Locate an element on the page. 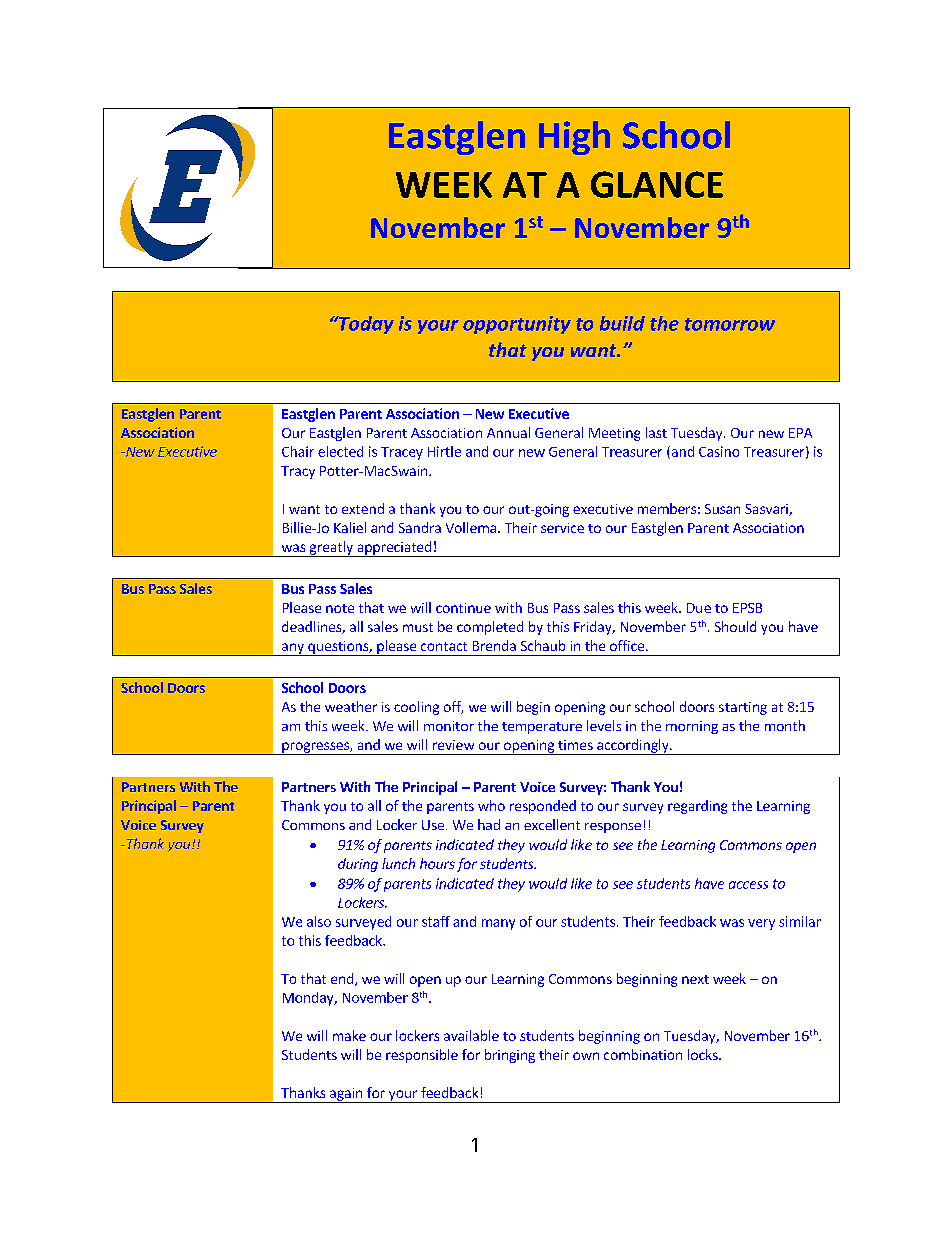 Image resolution: width=952 pixels, height=1233 pixels. regarding is located at coordinates (697, 807).
